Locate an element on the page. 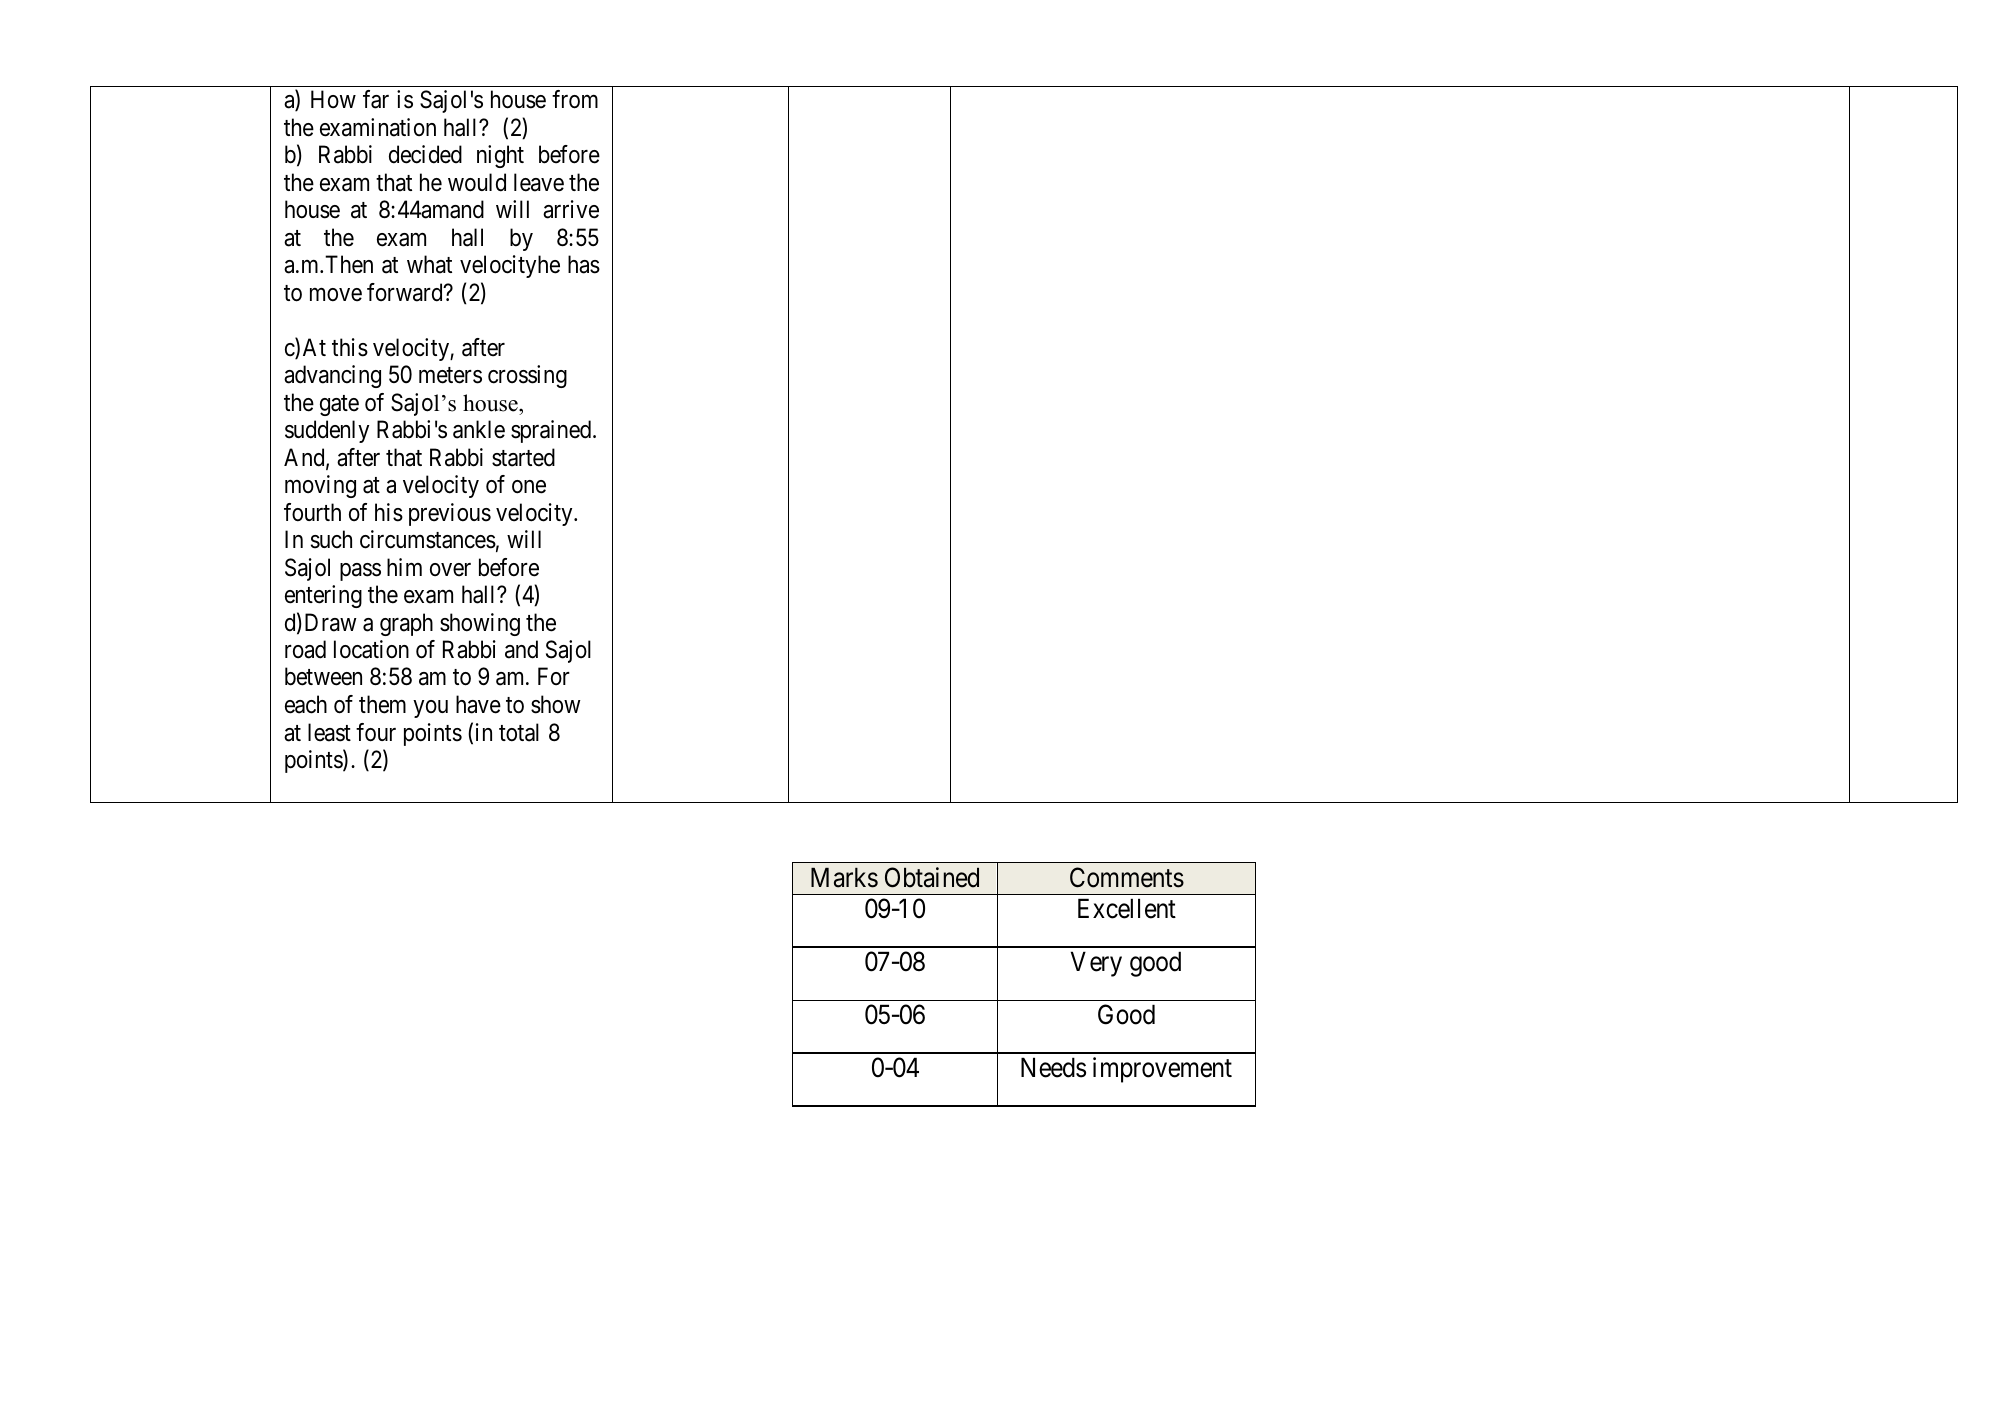  one is located at coordinates (529, 487).
